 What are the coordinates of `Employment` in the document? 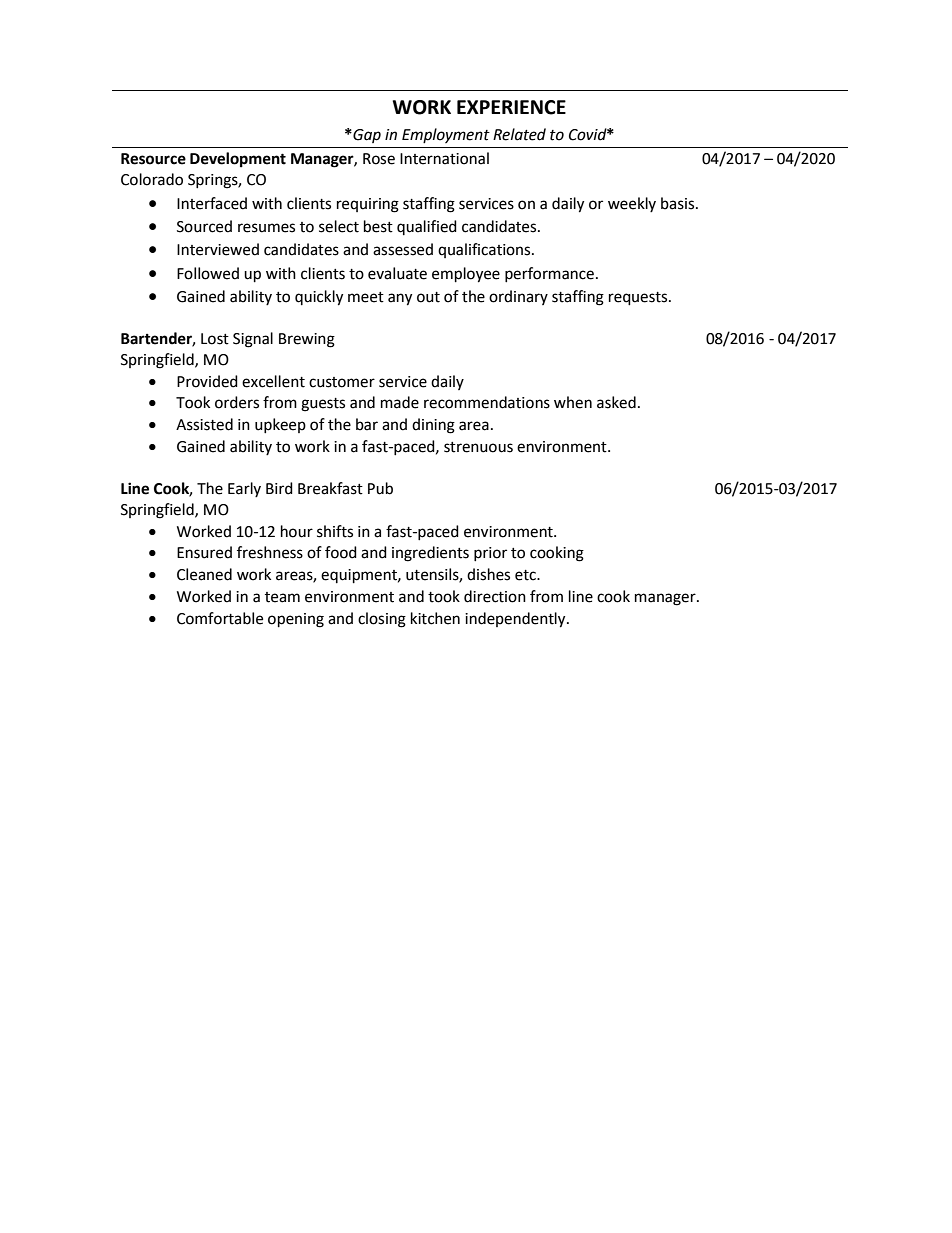 It's located at (446, 135).
